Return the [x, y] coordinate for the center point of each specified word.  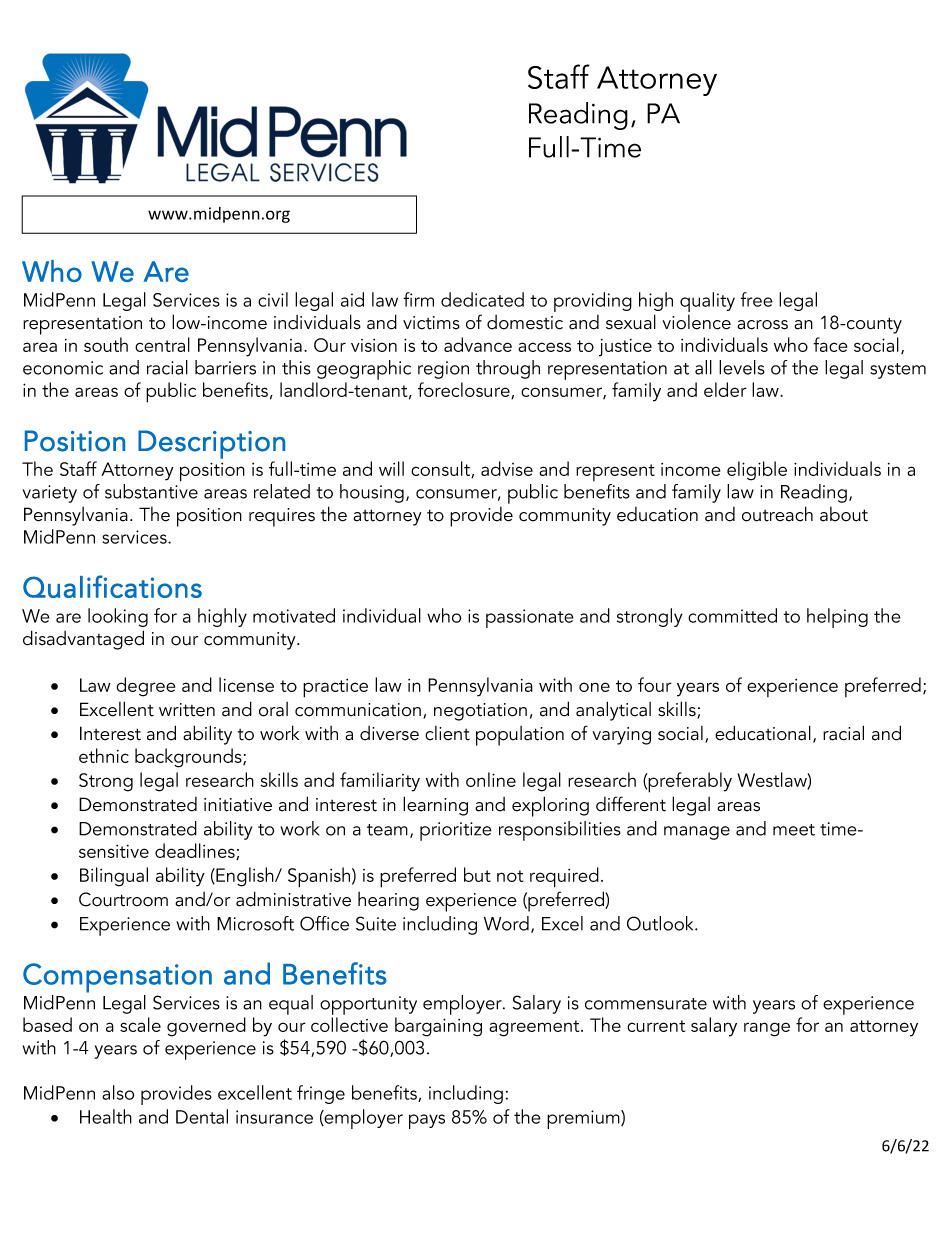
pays [427, 1121]
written [187, 710]
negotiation [480, 712]
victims [431, 323]
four [655, 684]
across [762, 325]
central [162, 344]
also [118, 1092]
